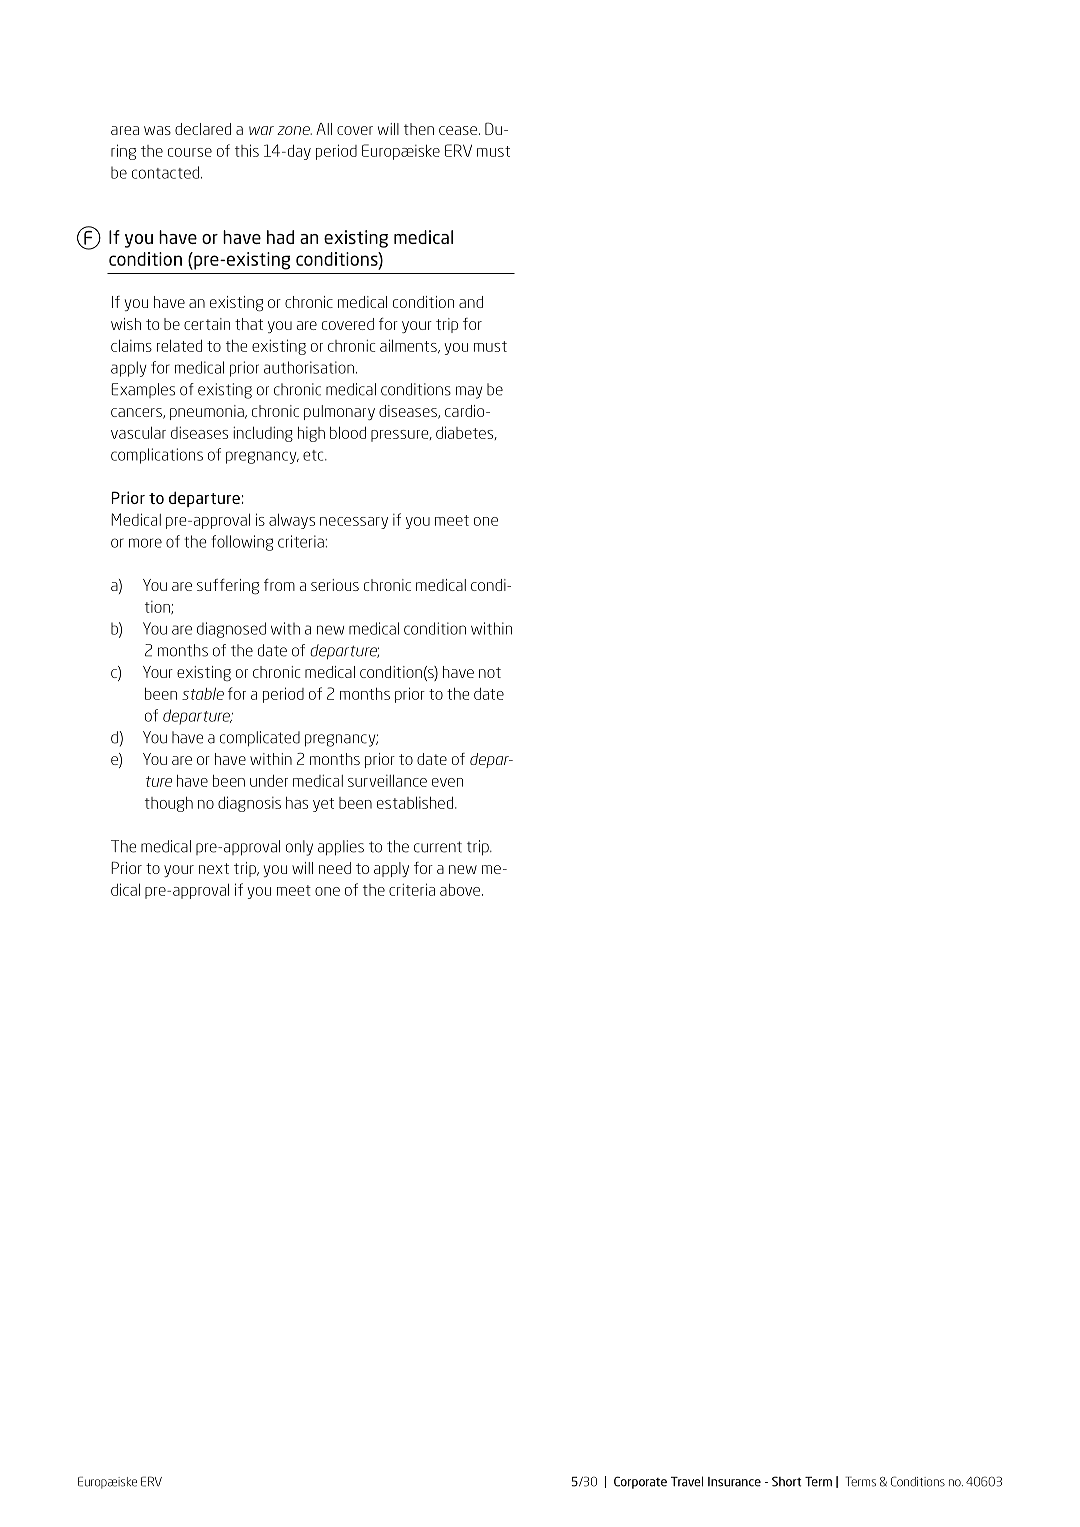  I want to click on course, so click(190, 152).
